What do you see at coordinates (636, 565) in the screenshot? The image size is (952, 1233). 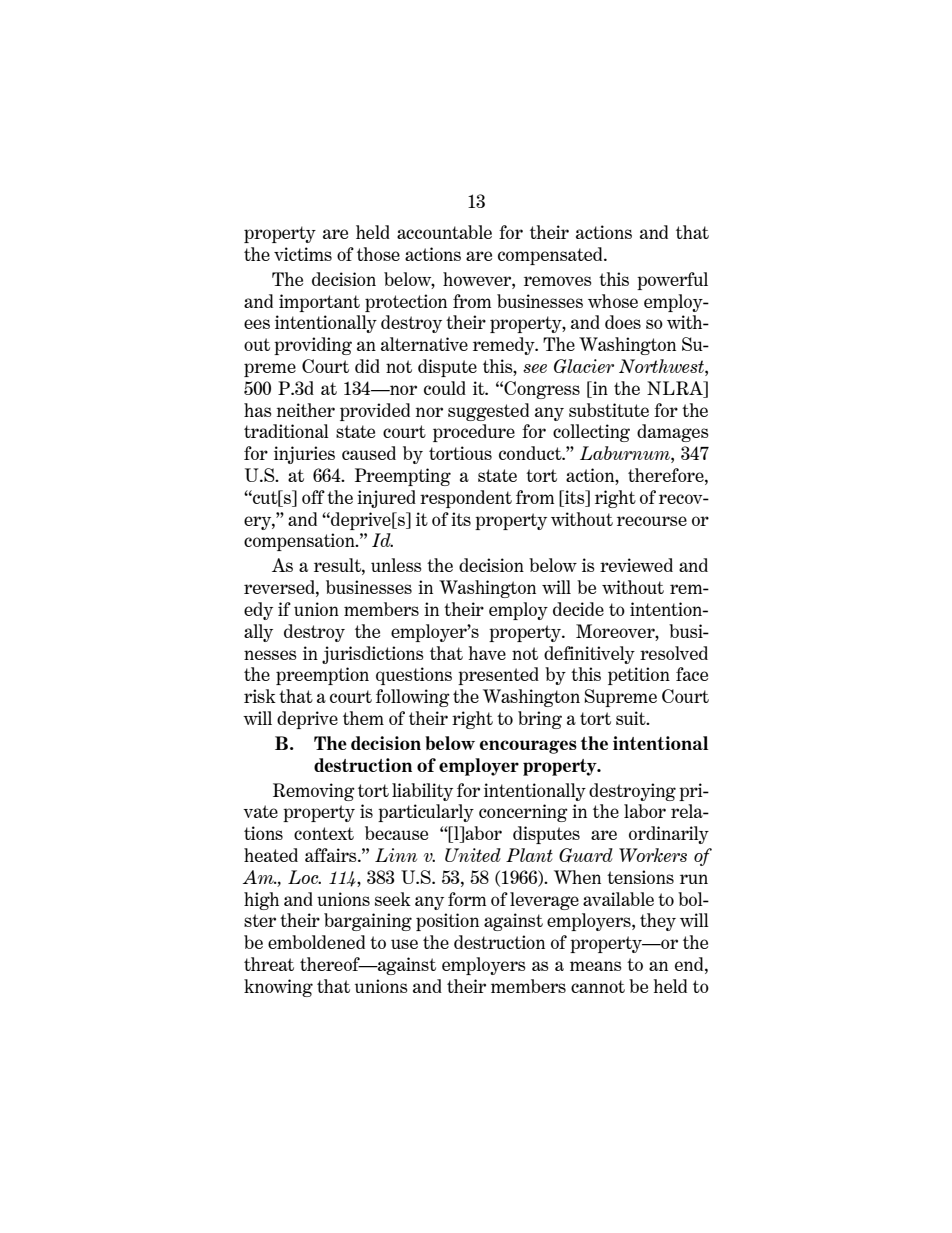 I see `reviewed` at bounding box center [636, 565].
